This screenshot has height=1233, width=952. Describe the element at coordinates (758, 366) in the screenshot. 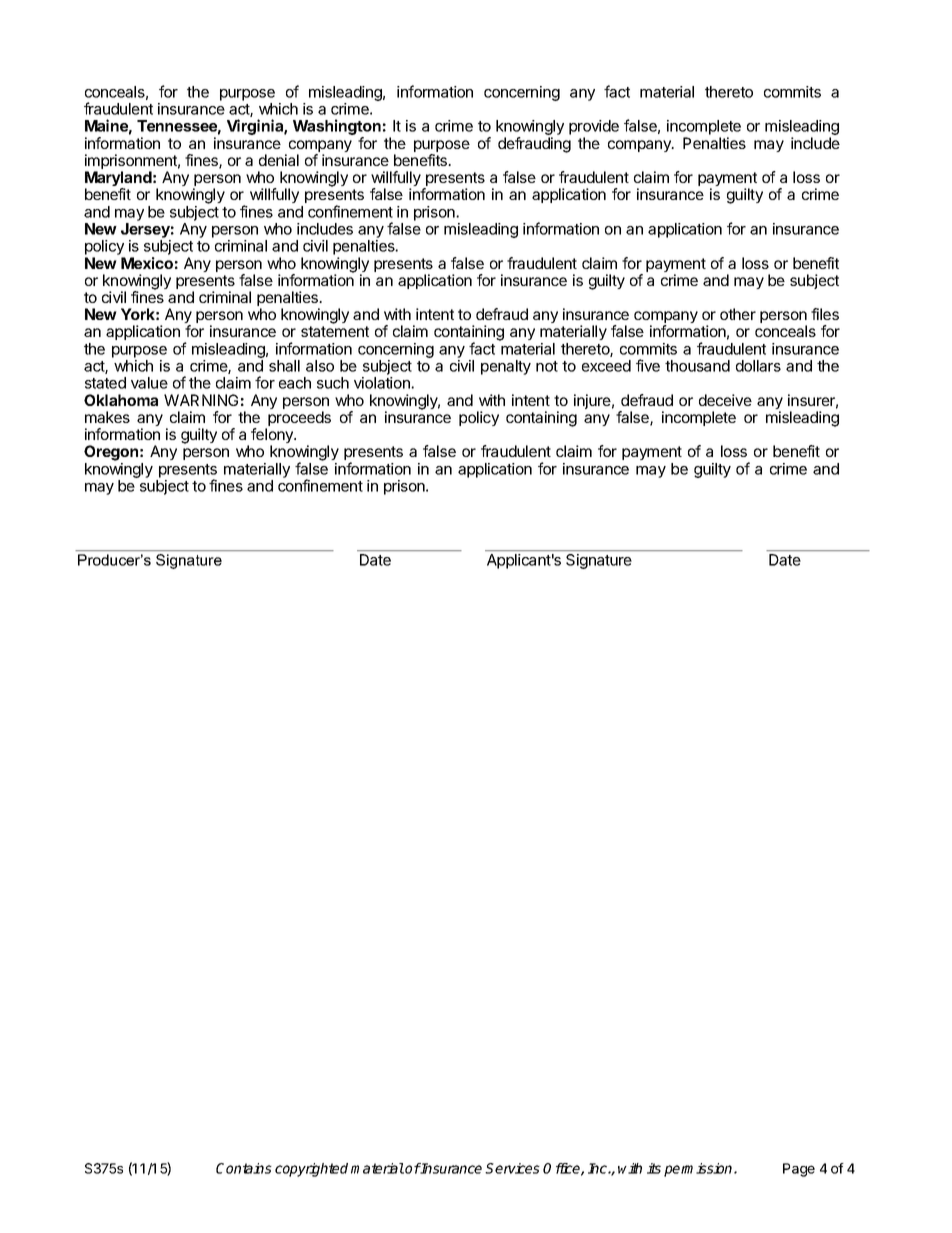

I see `dollars` at that location.
